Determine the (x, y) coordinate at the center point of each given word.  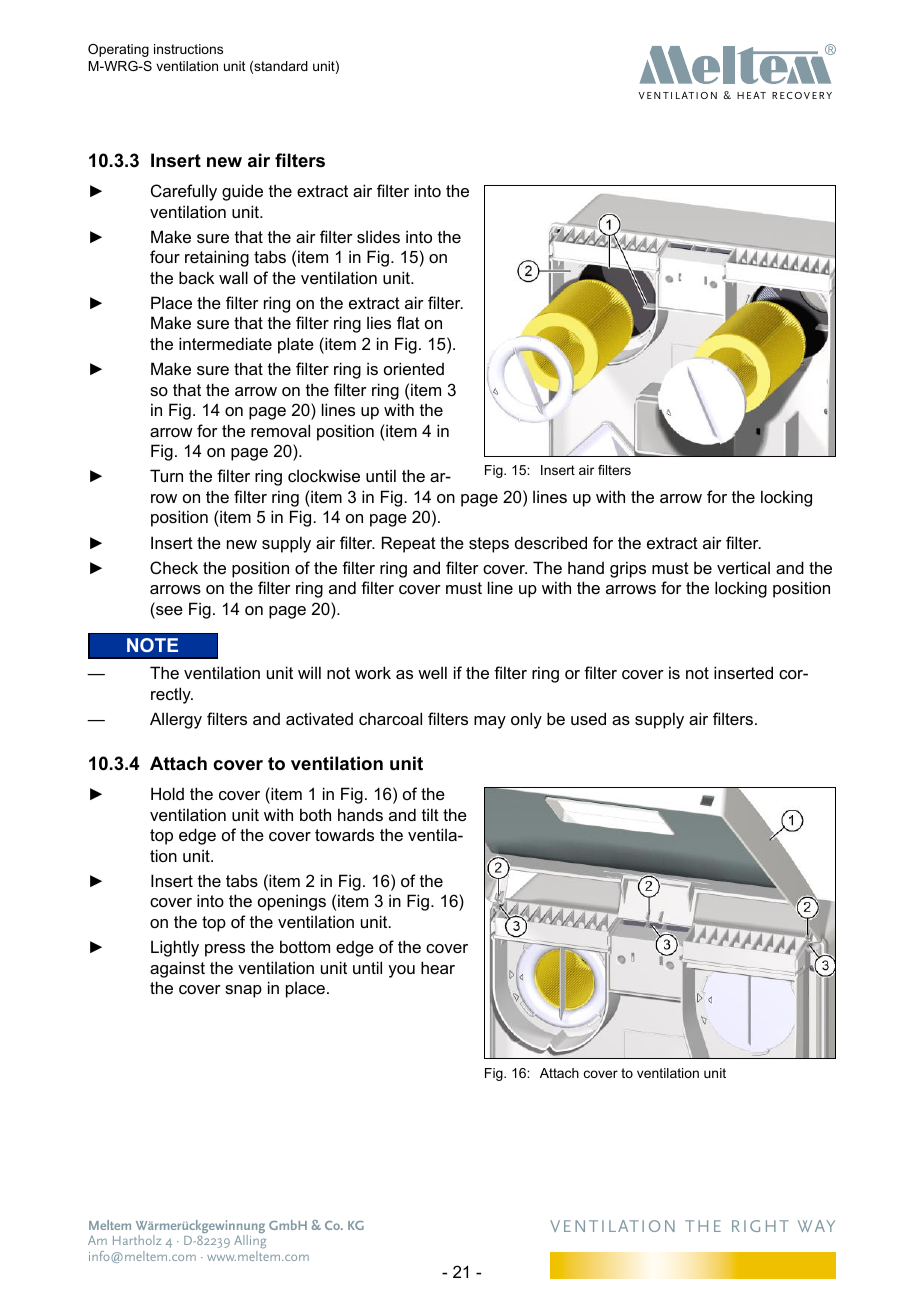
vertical (743, 567)
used (588, 718)
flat (408, 322)
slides (378, 236)
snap (243, 991)
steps (489, 545)
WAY (816, 1226)
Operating (118, 50)
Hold (167, 793)
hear (438, 967)
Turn (166, 475)
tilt (430, 814)
